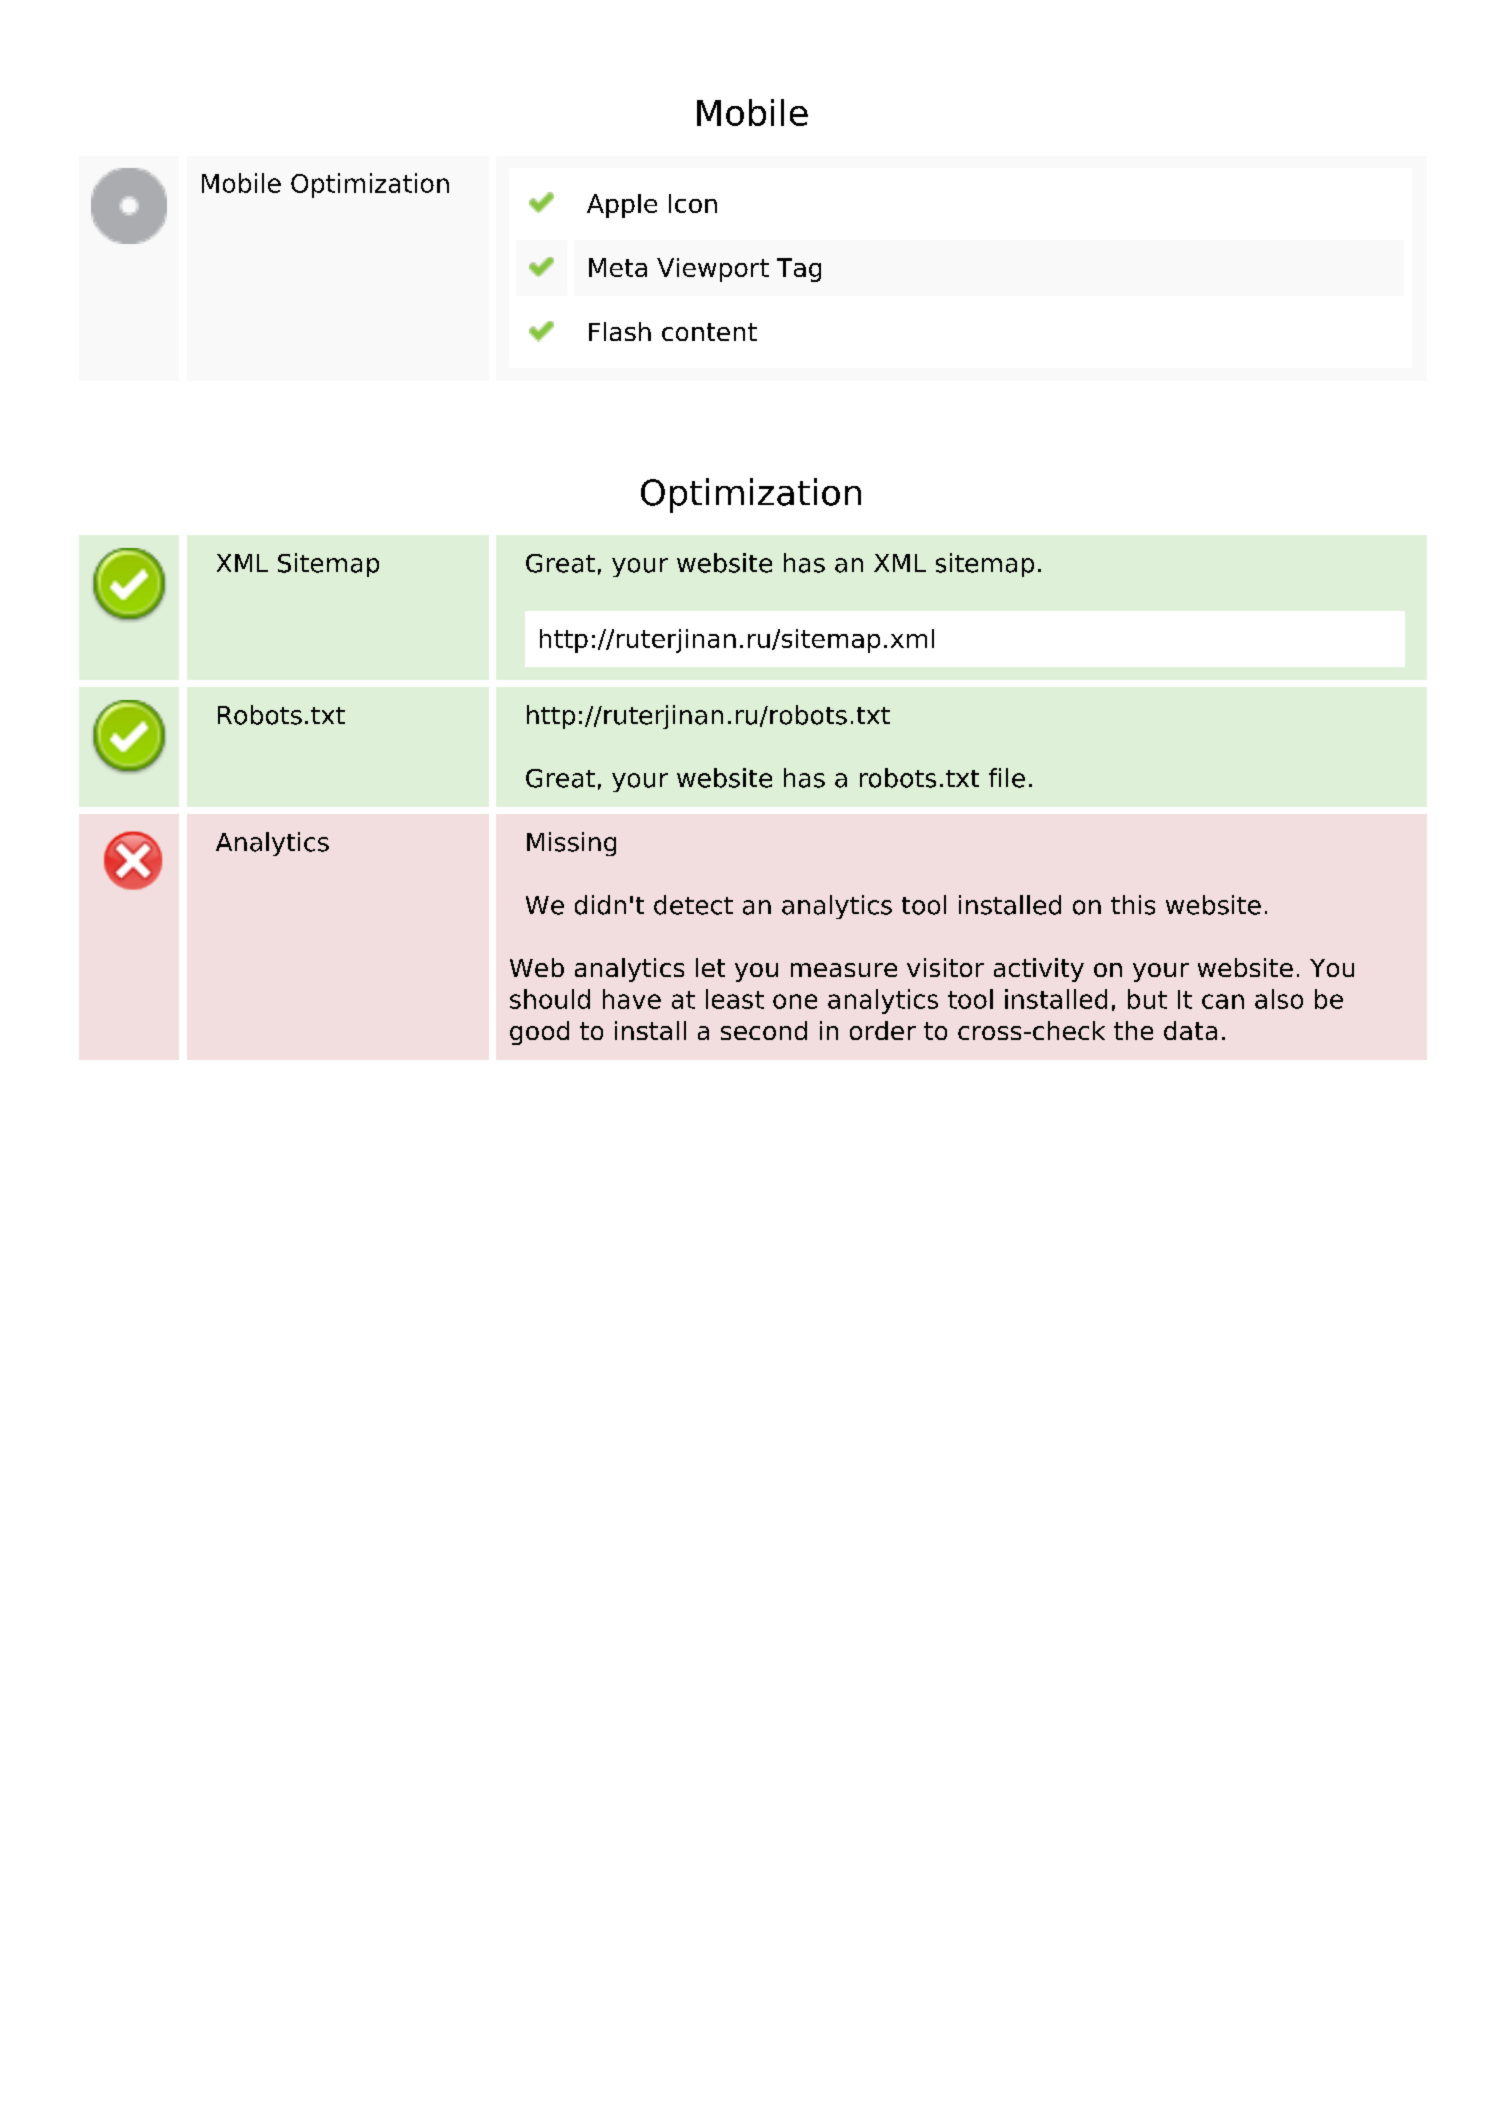 Image resolution: width=1497 pixels, height=2117 pixels. What do you see at coordinates (571, 844) in the image?
I see `Missing` at bounding box center [571, 844].
